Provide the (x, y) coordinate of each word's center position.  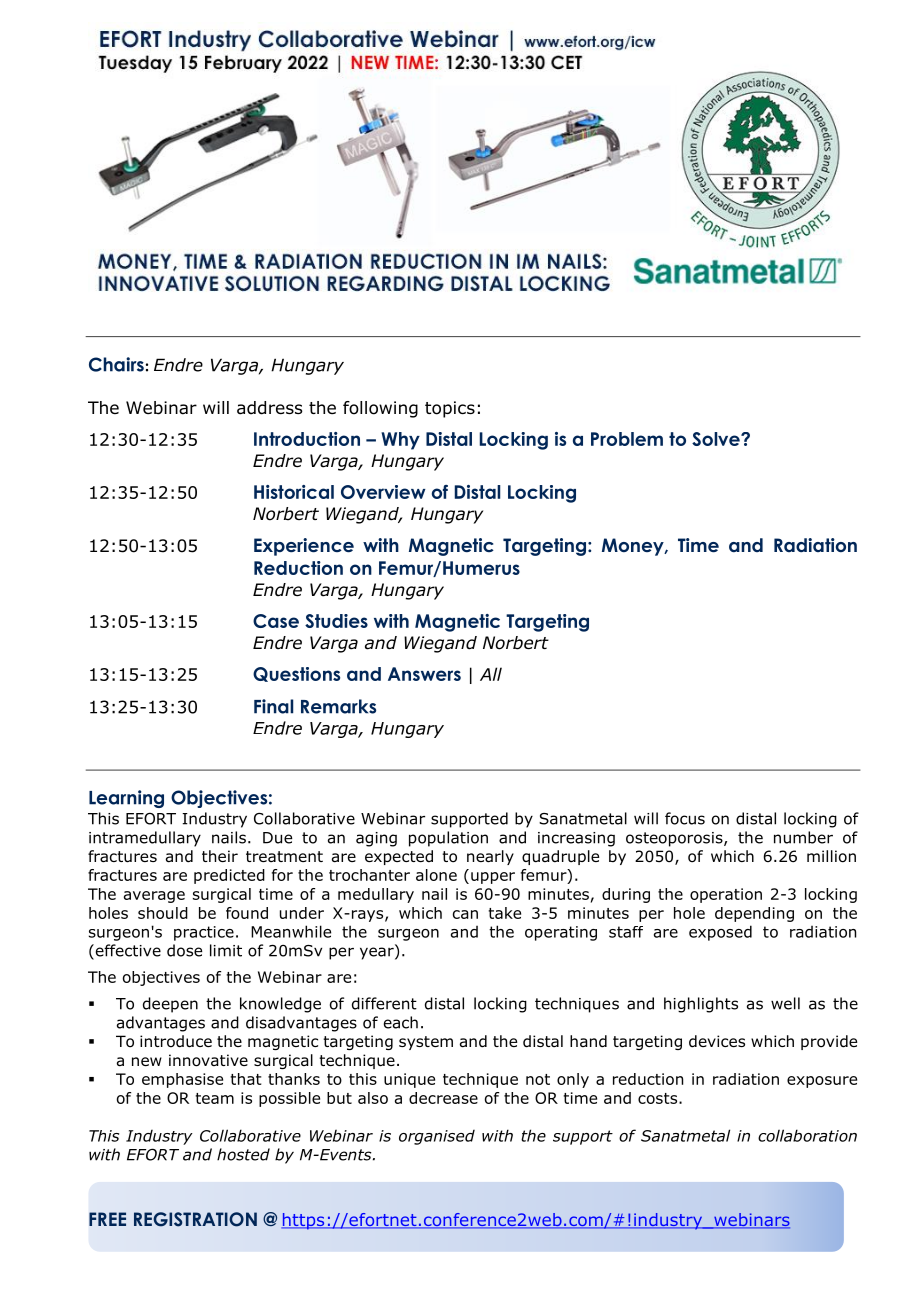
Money (634, 547)
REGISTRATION (195, 1219)
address (270, 408)
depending (754, 914)
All (491, 674)
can (465, 914)
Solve (717, 439)
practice (204, 933)
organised (437, 1137)
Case (276, 621)
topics (450, 409)
